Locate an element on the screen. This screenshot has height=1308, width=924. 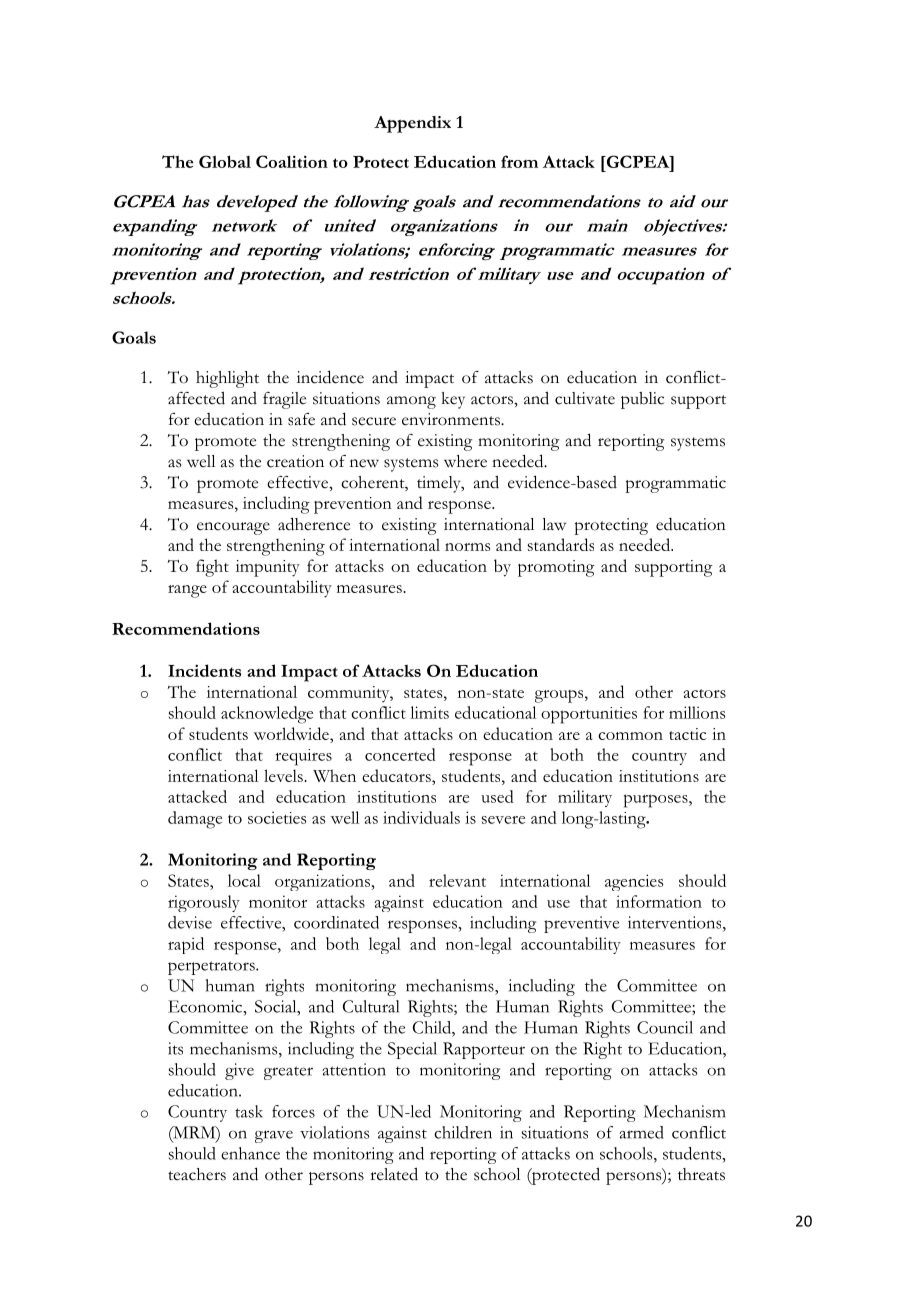
Appendix is located at coordinates (412, 124).
